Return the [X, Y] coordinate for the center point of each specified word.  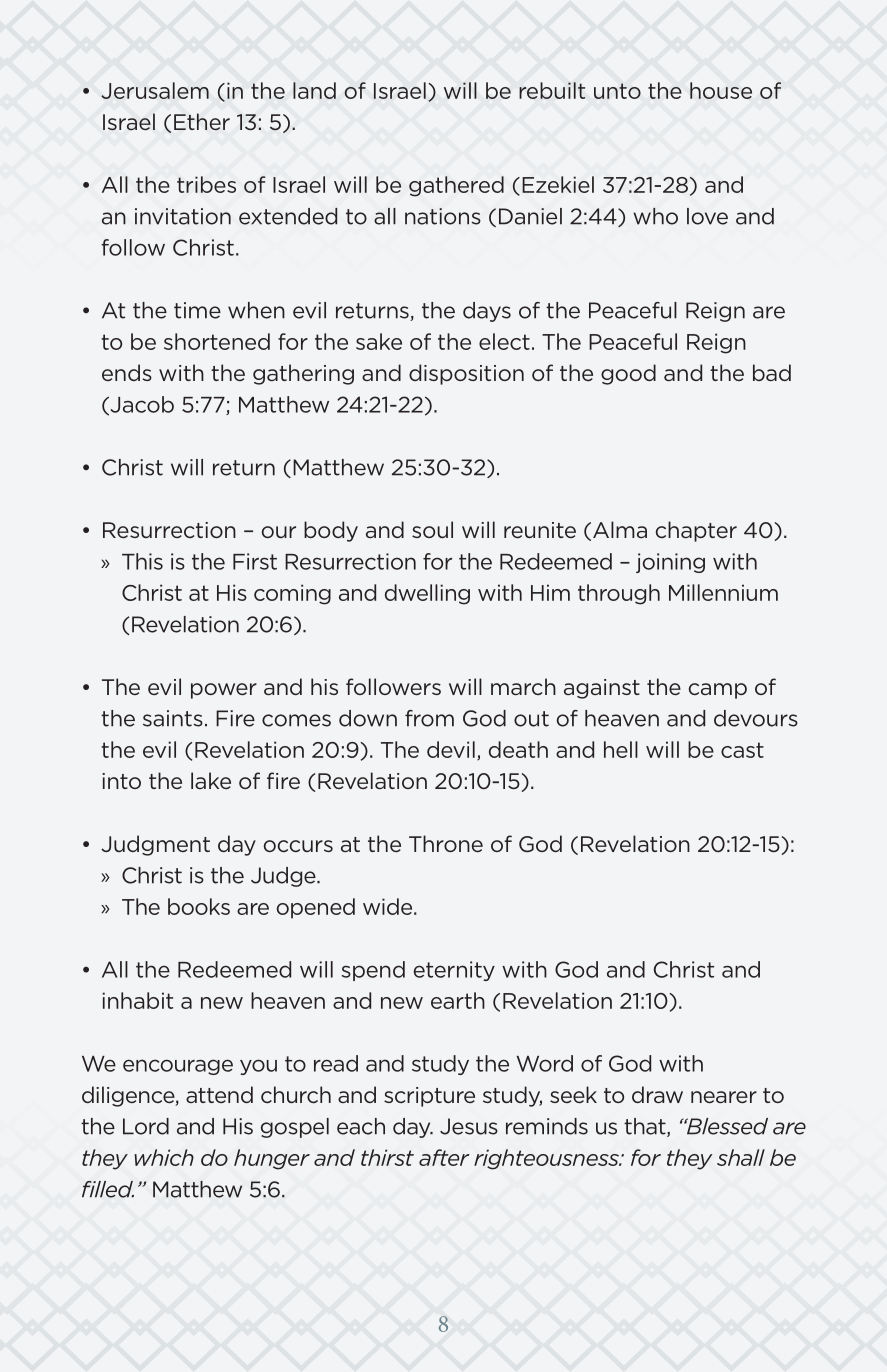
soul [432, 529]
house [721, 90]
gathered [456, 186]
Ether [202, 122]
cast [742, 750]
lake [211, 780]
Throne [446, 844]
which [164, 1157]
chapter [696, 531]
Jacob [141, 405]
